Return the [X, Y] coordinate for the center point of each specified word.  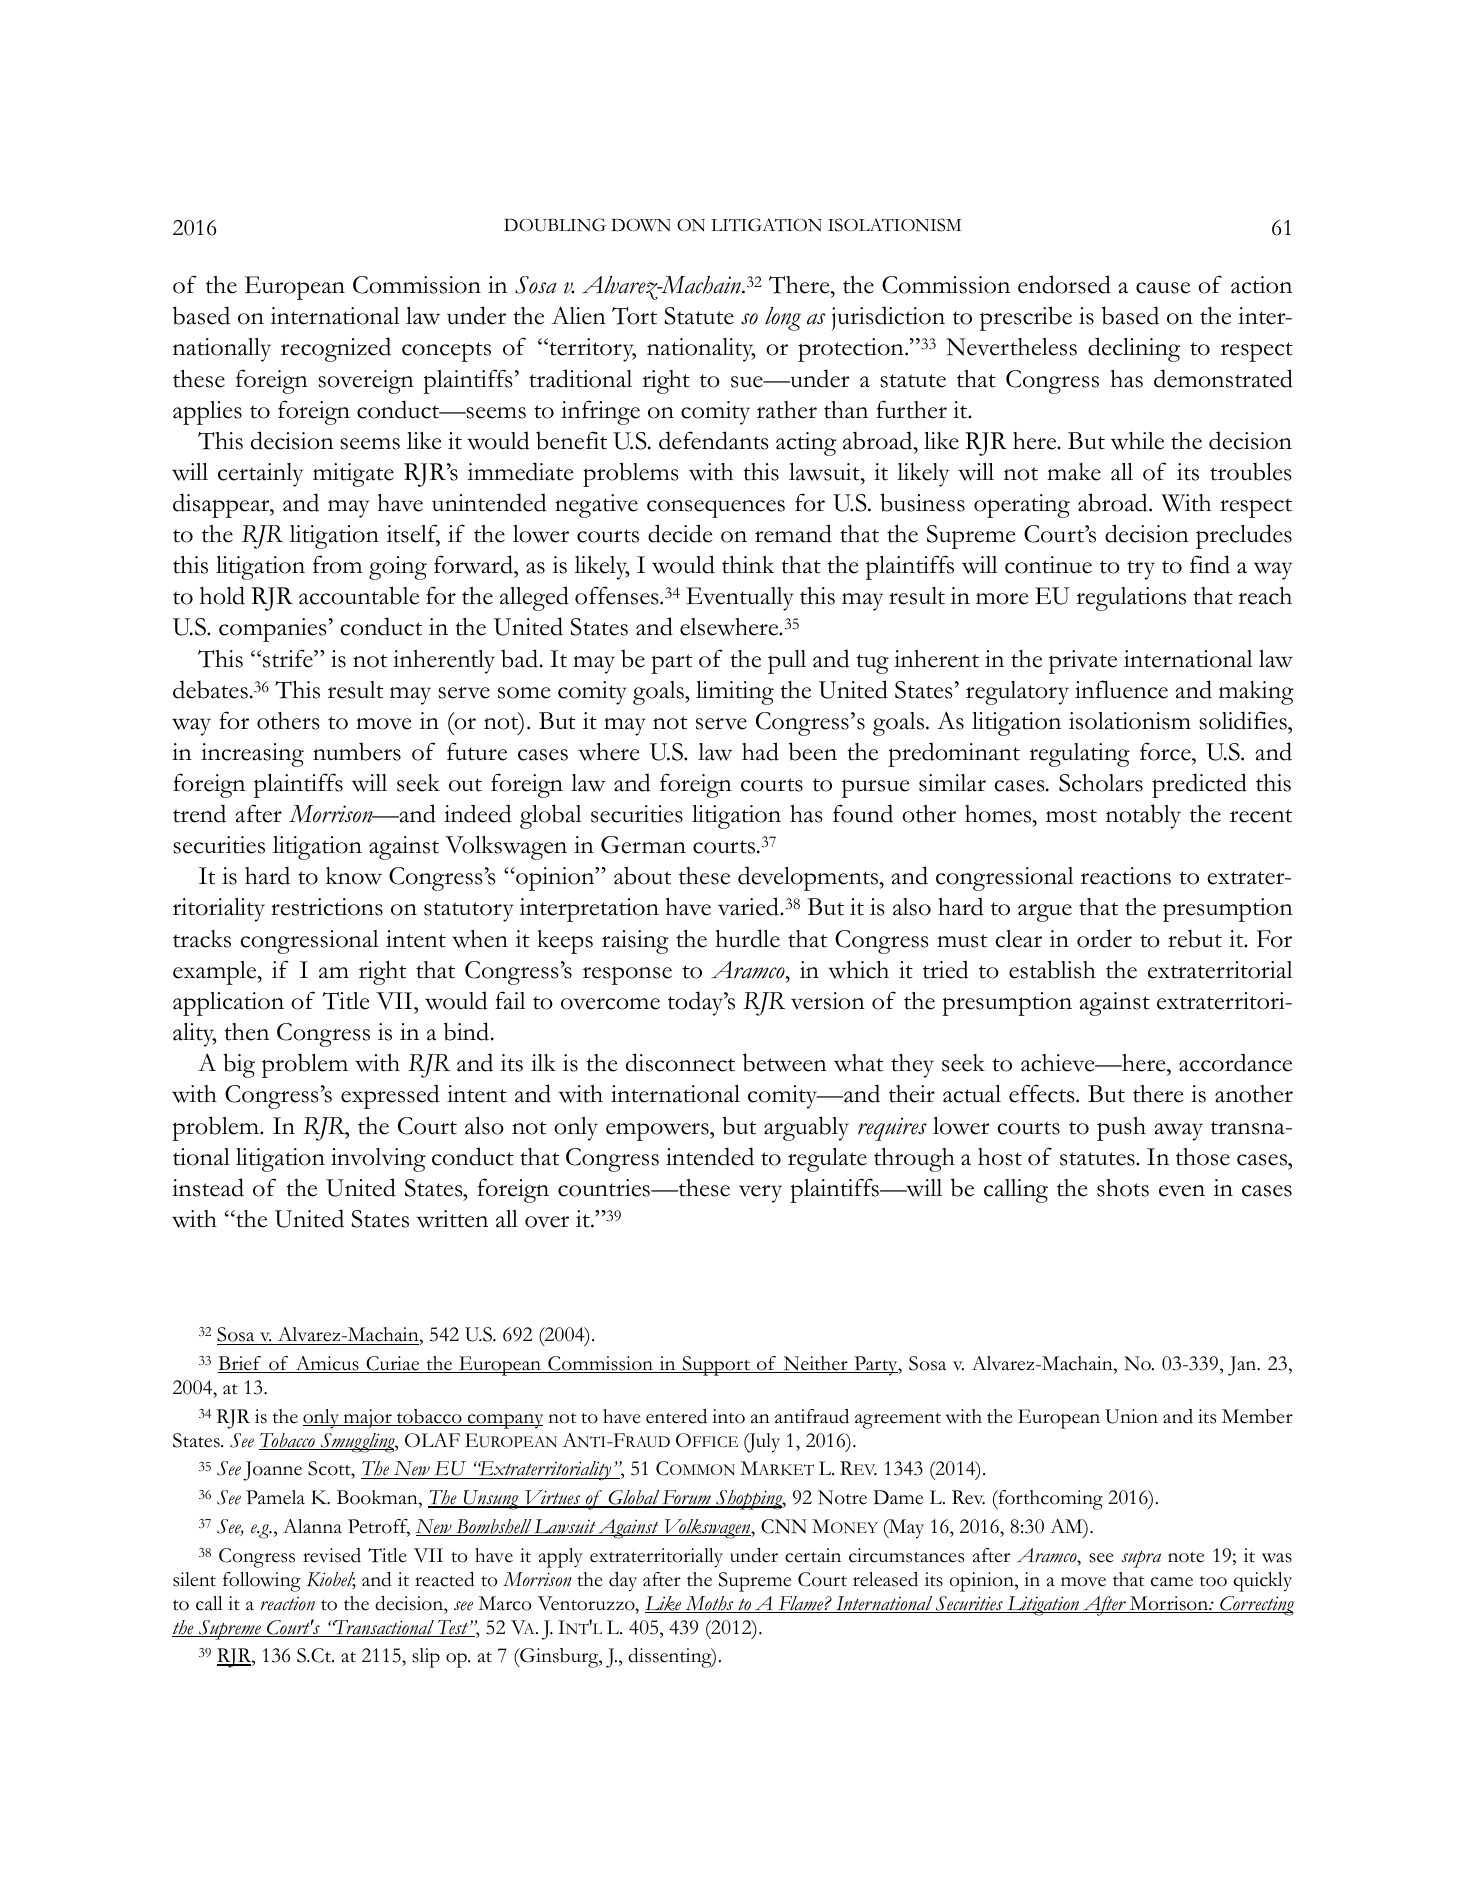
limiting [735, 693]
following [262, 1582]
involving [378, 1160]
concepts [446, 352]
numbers [357, 751]
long [783, 319]
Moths [709, 1604]
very [760, 1194]
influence [1121, 689]
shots [1123, 1188]
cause [1163, 288]
